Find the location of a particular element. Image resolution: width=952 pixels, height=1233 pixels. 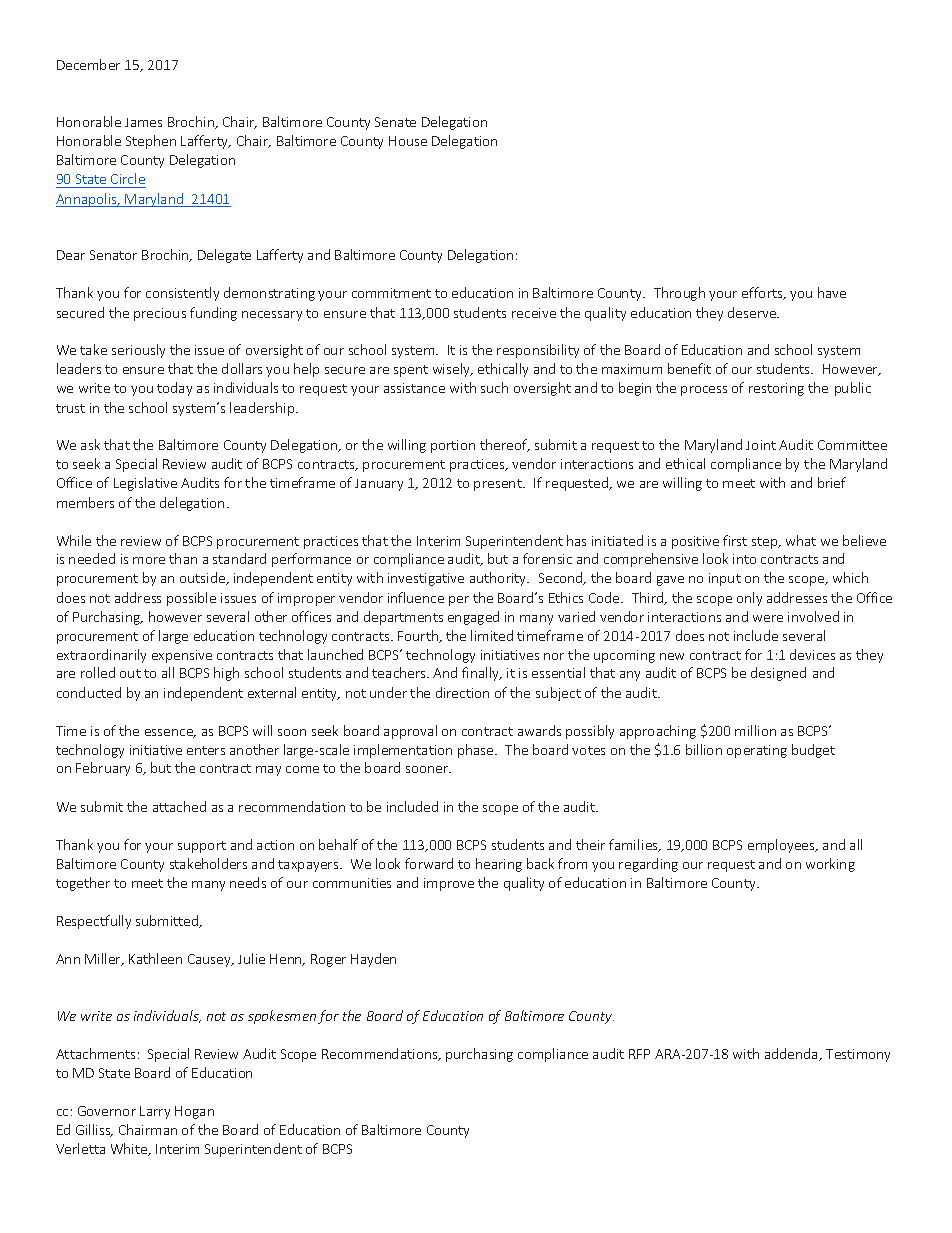

Senate is located at coordinates (395, 122).
